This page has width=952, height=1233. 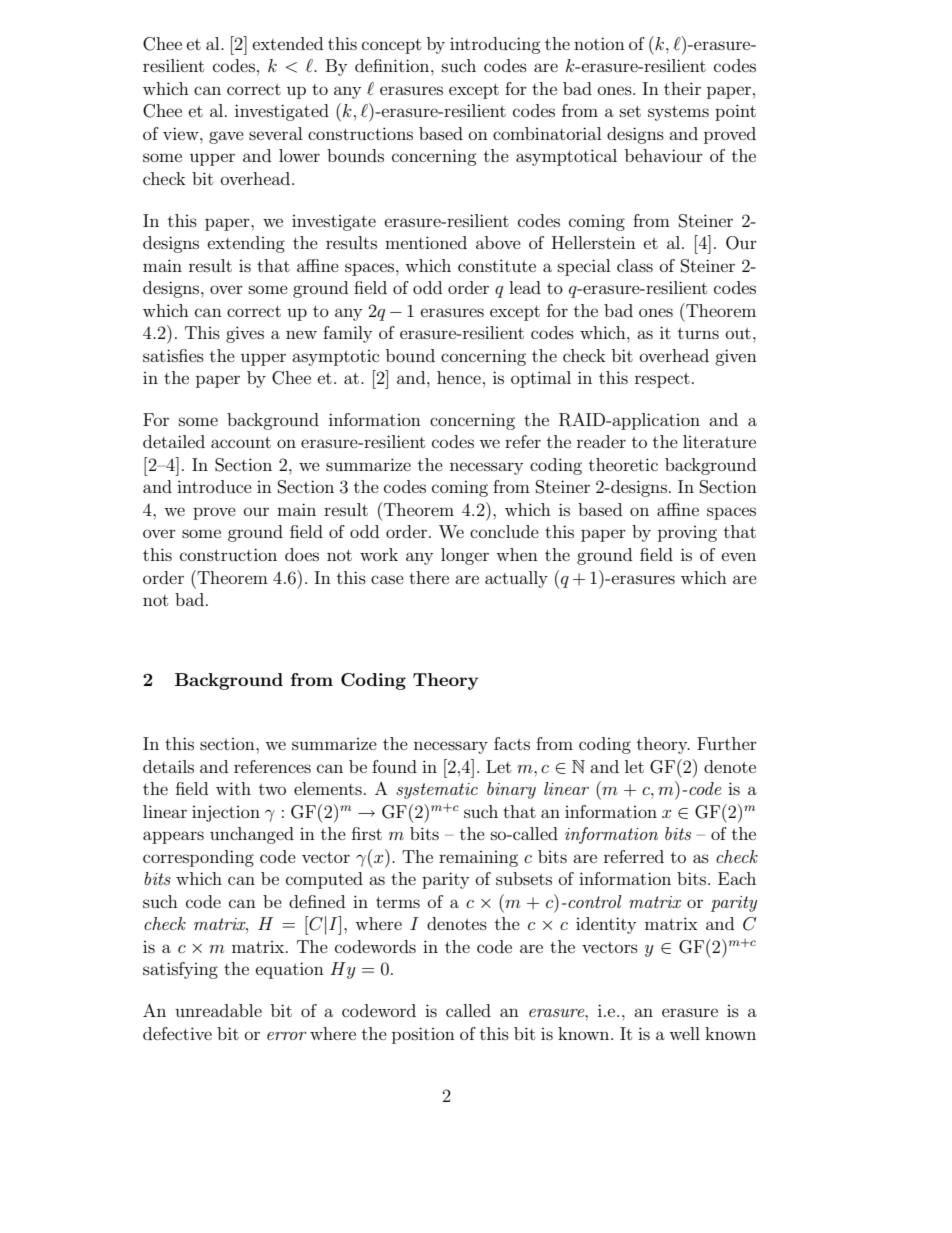 What do you see at coordinates (687, 534) in the page?
I see `proving` at bounding box center [687, 534].
